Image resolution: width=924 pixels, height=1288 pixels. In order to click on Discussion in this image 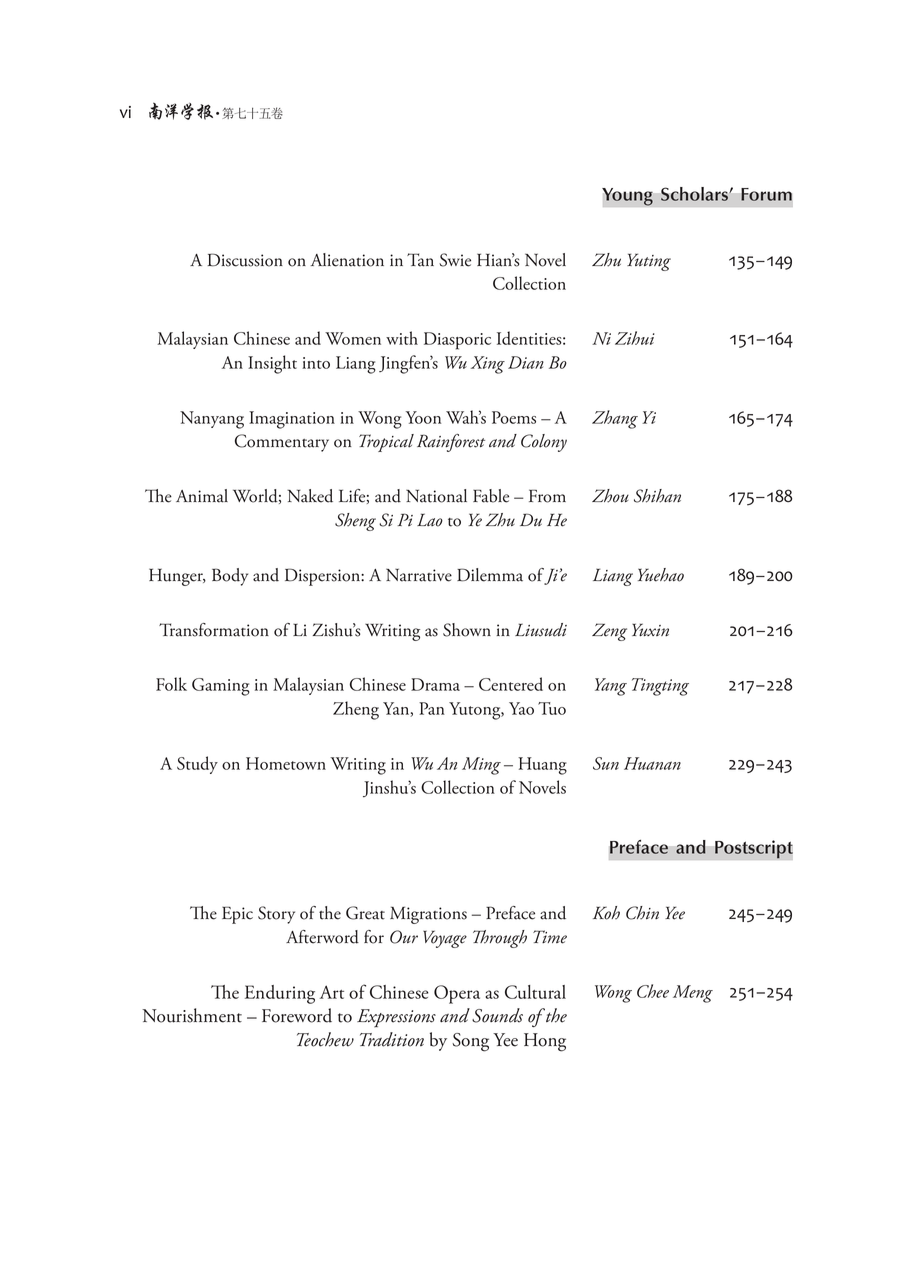, I will do `click(245, 260)`.
